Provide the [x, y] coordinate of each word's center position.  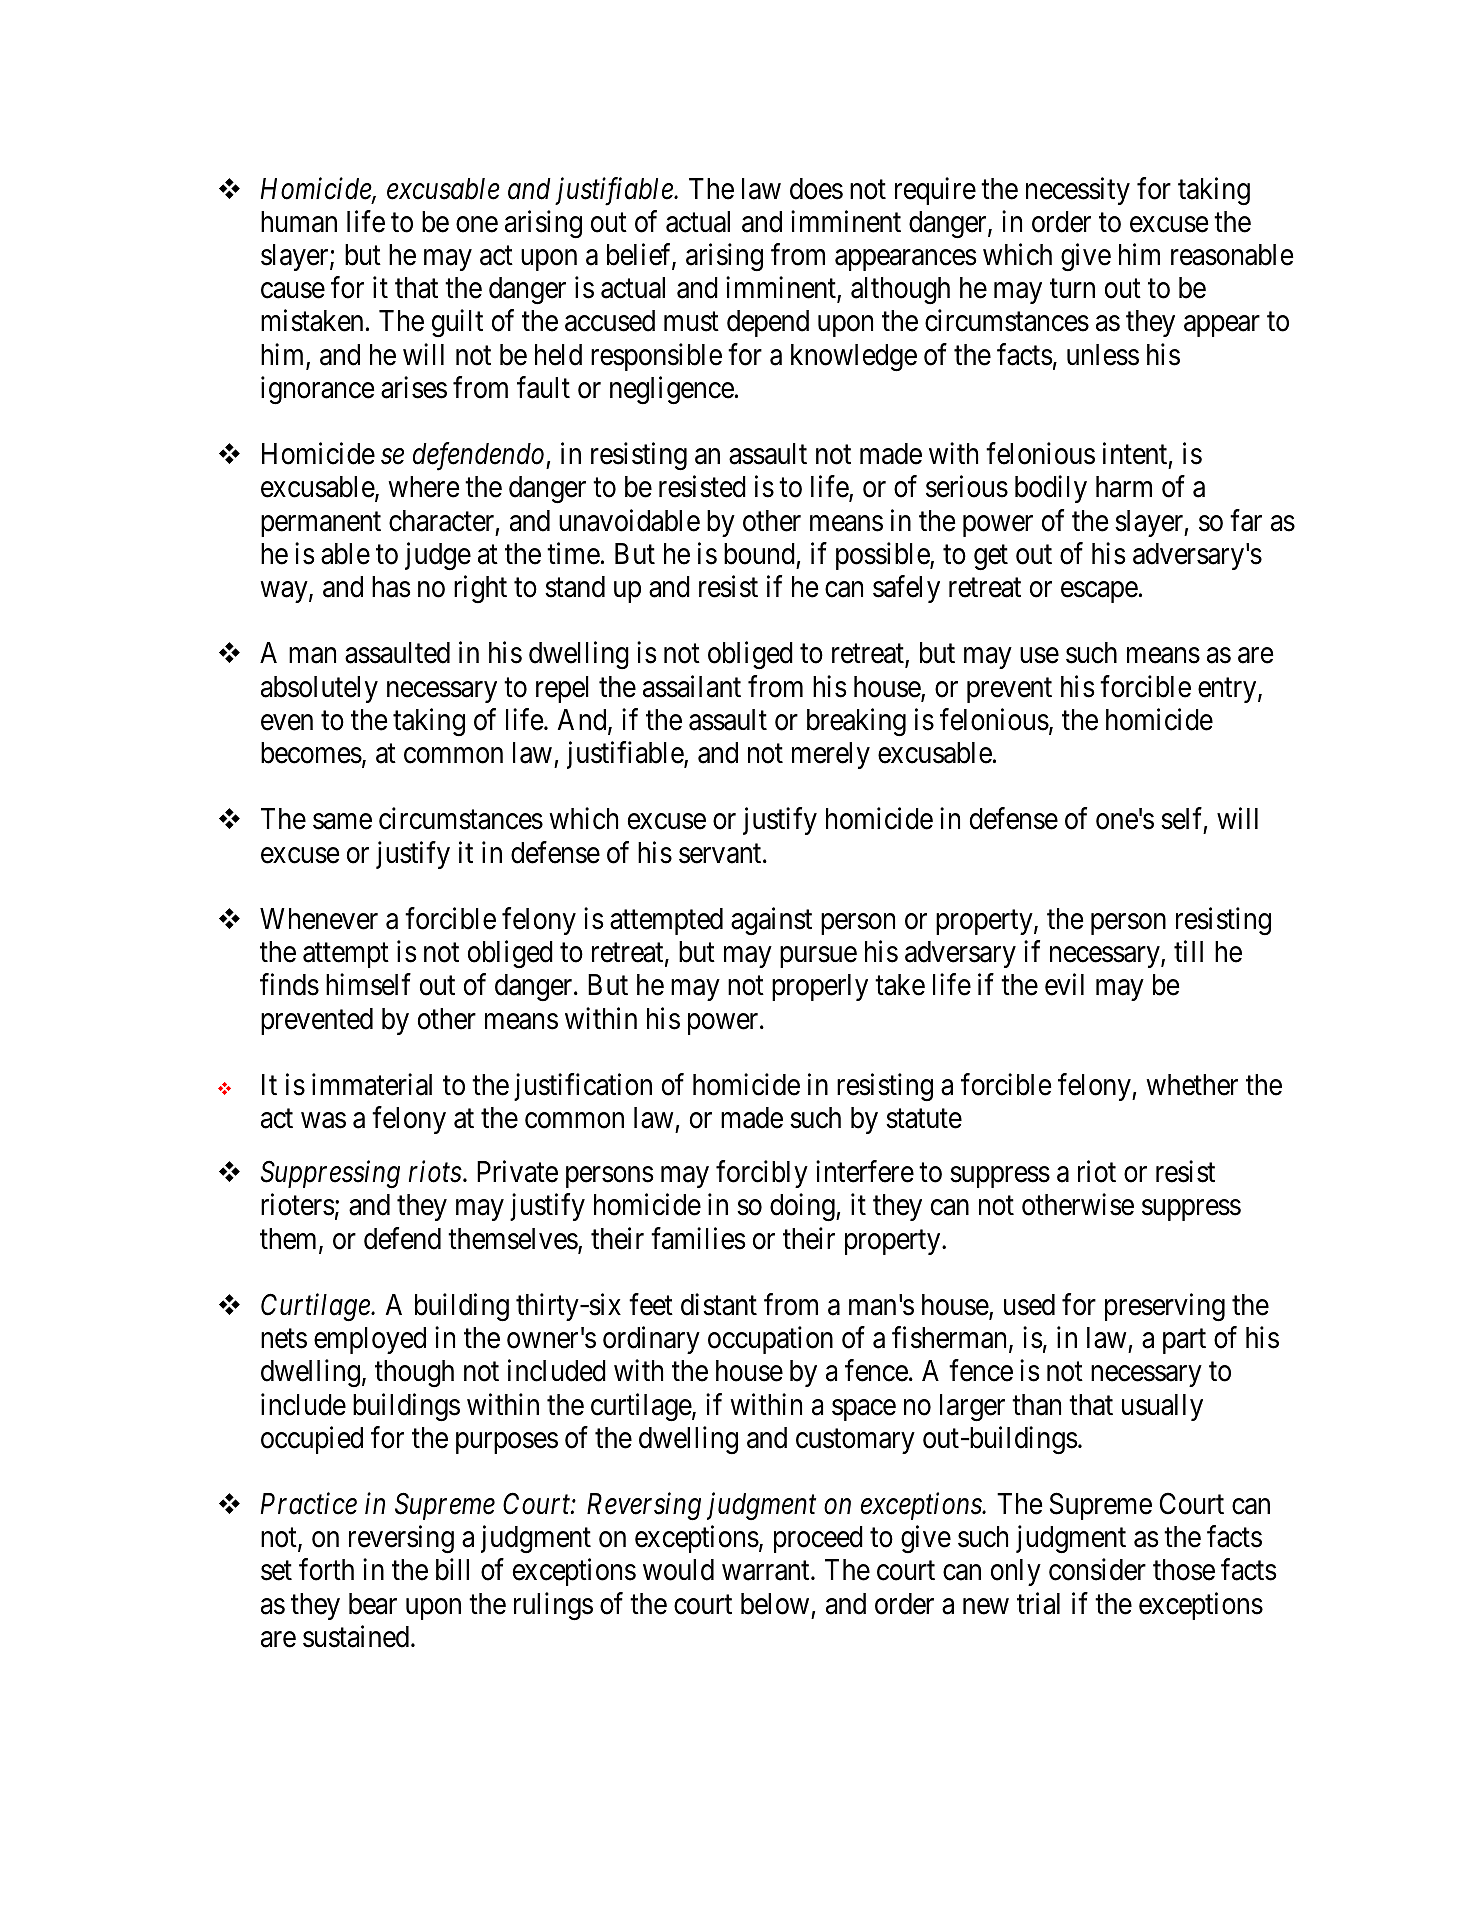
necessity [1078, 191]
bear [373, 1604]
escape [1099, 592]
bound [759, 554]
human [299, 222]
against [771, 921]
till [1188, 951]
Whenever [319, 919]
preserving [1165, 1307]
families [698, 1238]
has [391, 587]
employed [370, 1340]
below [775, 1604]
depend [768, 323]
